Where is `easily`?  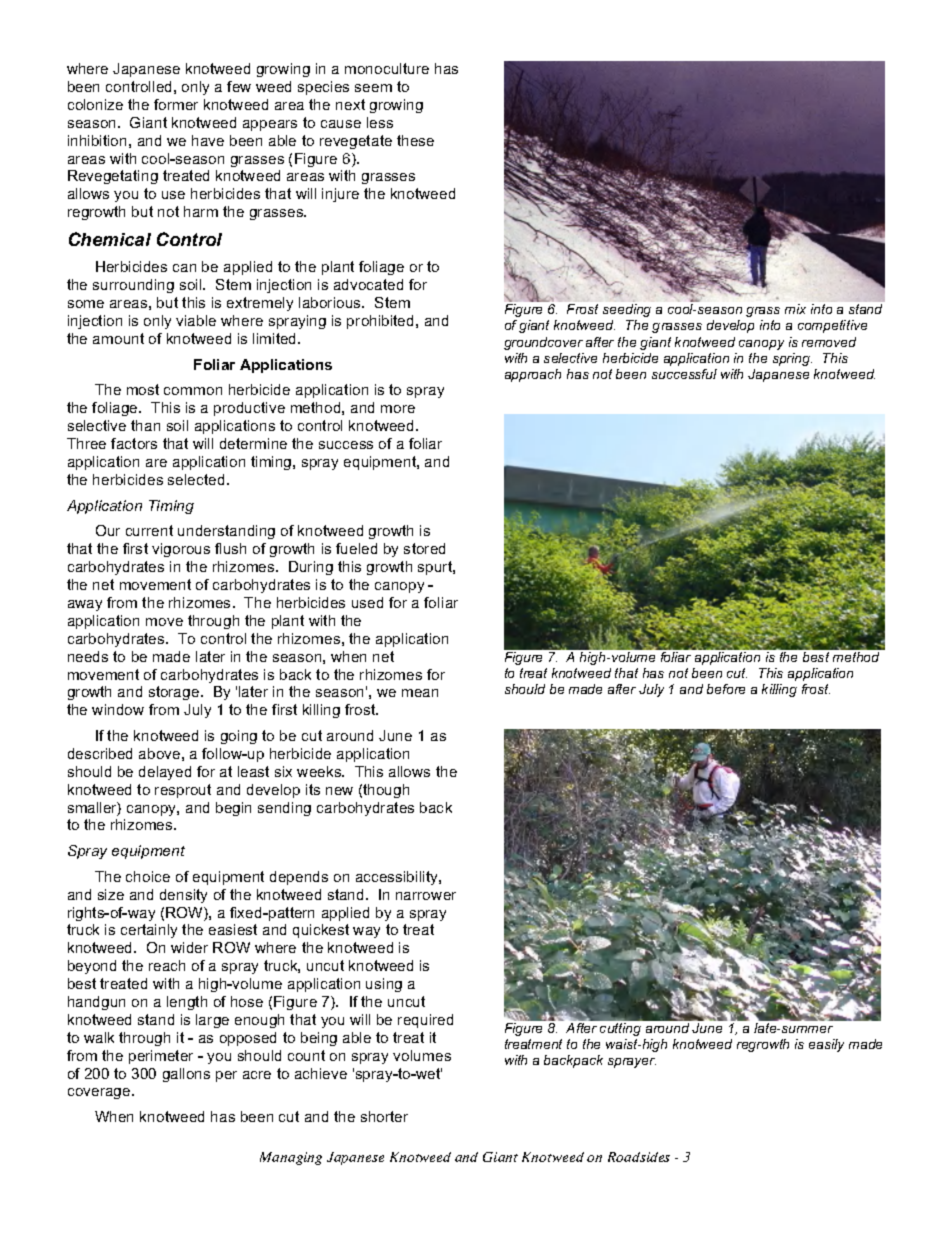
easily is located at coordinates (826, 1045).
